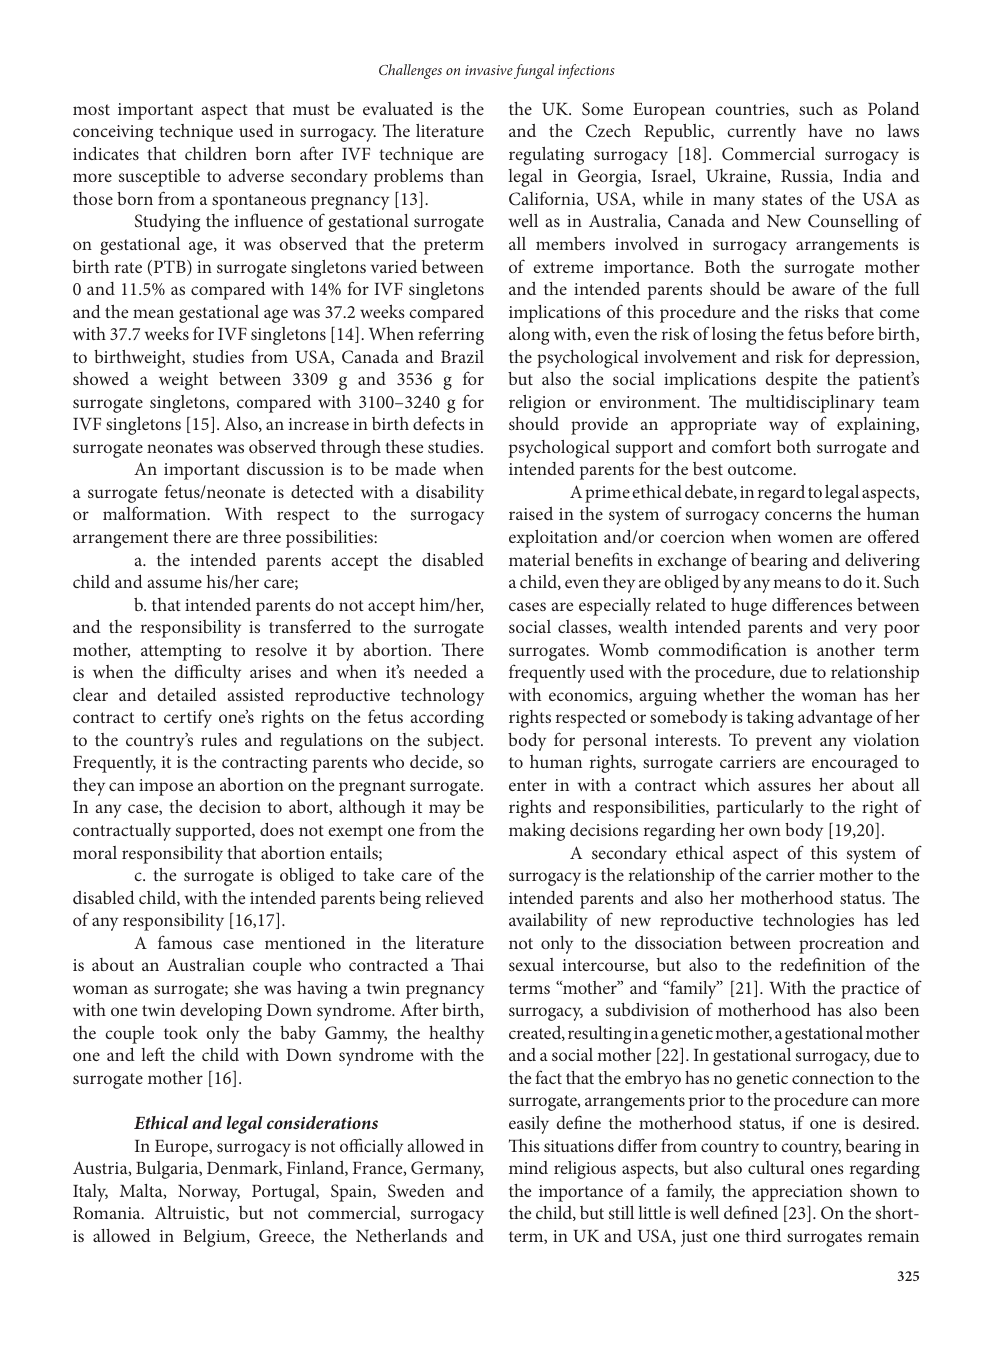 Image resolution: width=1007 pixels, height=1360 pixels. Describe the element at coordinates (489, 70) in the image. I see `invasive` at that location.
